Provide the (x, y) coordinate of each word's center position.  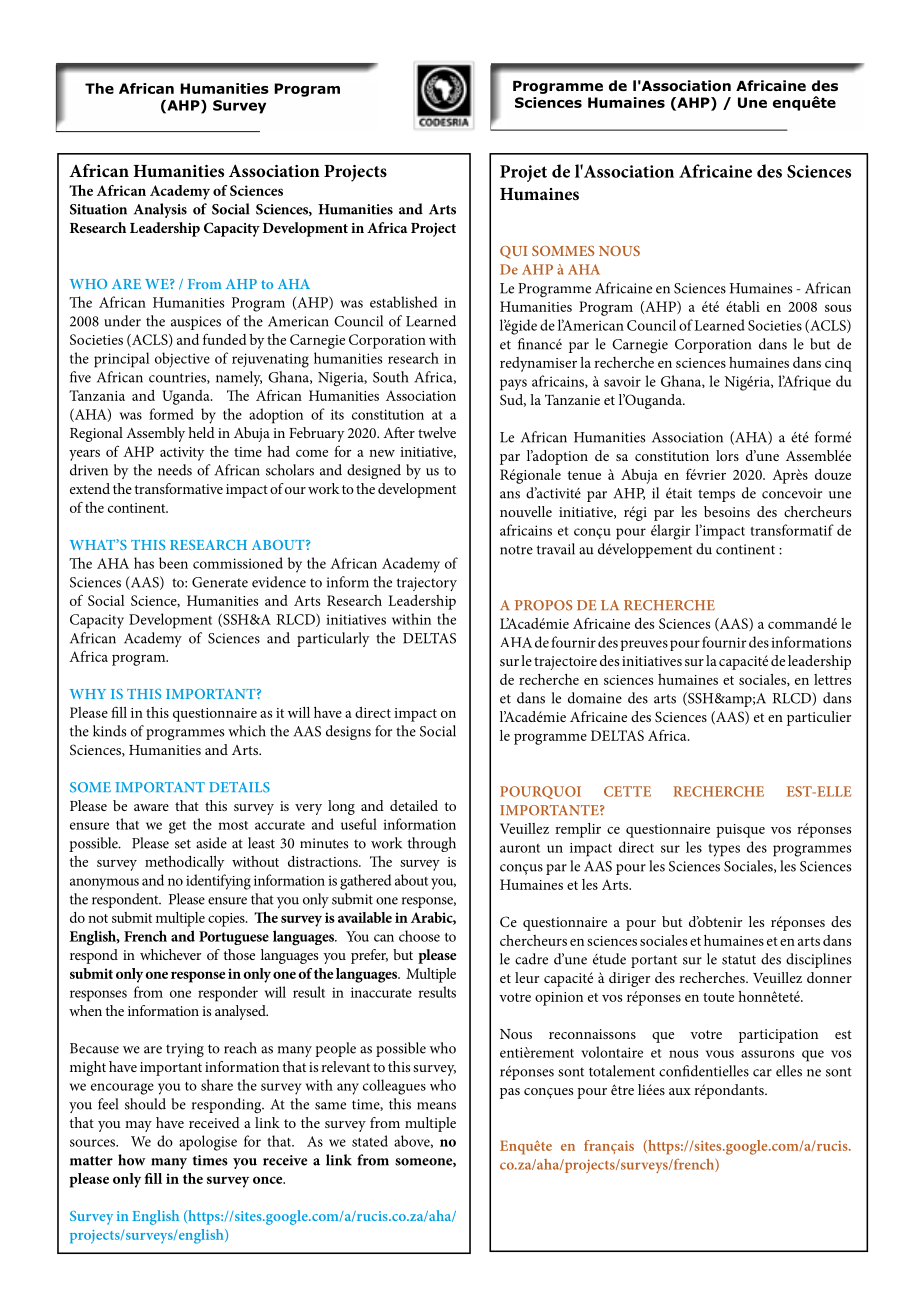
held (201, 432)
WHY (88, 694)
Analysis (160, 210)
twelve (437, 432)
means (436, 1106)
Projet (523, 173)
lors (727, 455)
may (138, 1126)
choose (419, 936)
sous (838, 308)
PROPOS (544, 605)
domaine (595, 698)
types (724, 850)
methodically (184, 863)
